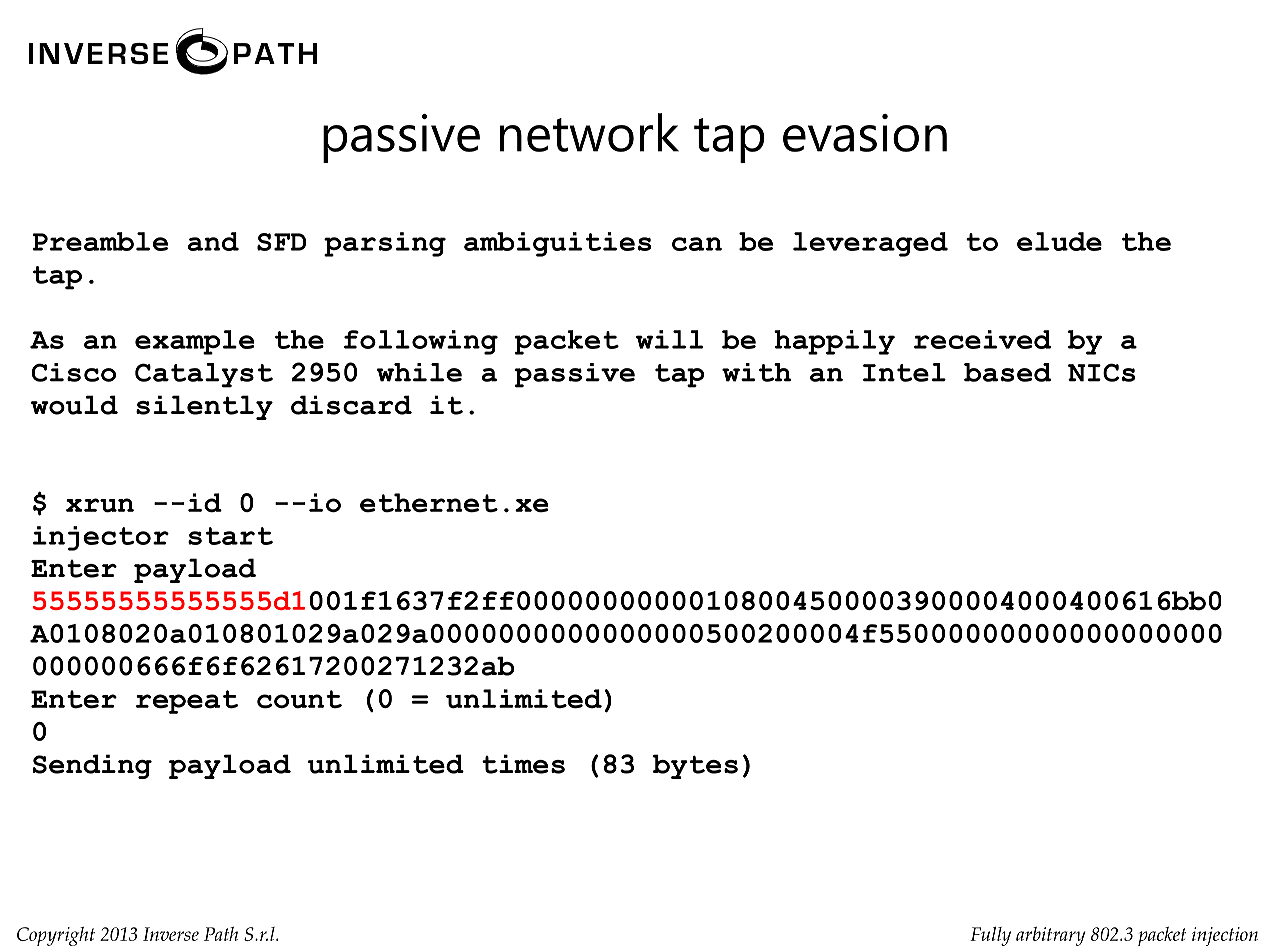 The width and height of the screenshot is (1271, 952). Describe the element at coordinates (990, 936) in the screenshot. I see `Fully` at that location.
